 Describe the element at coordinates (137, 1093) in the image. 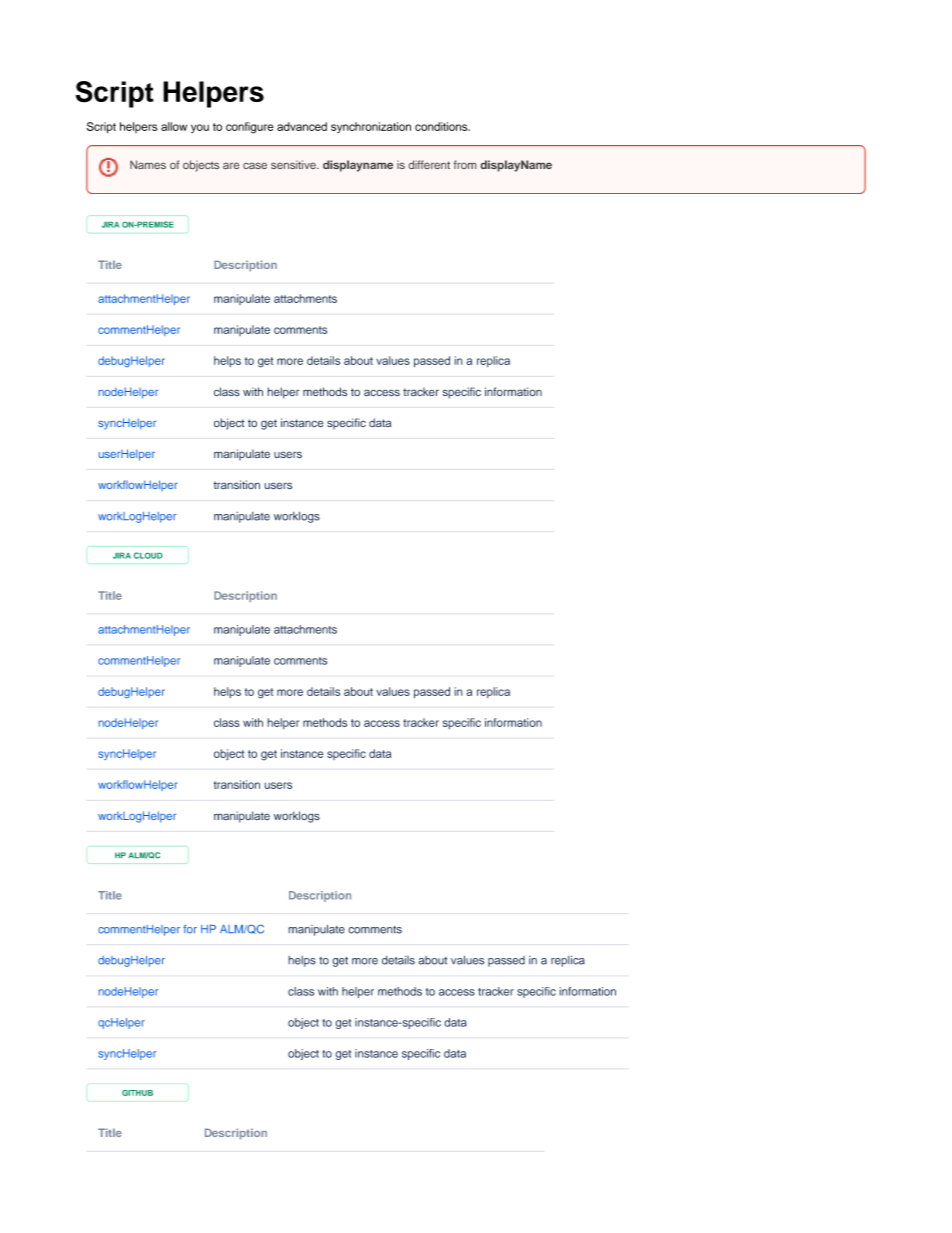

I see `GITHUB` at that location.
